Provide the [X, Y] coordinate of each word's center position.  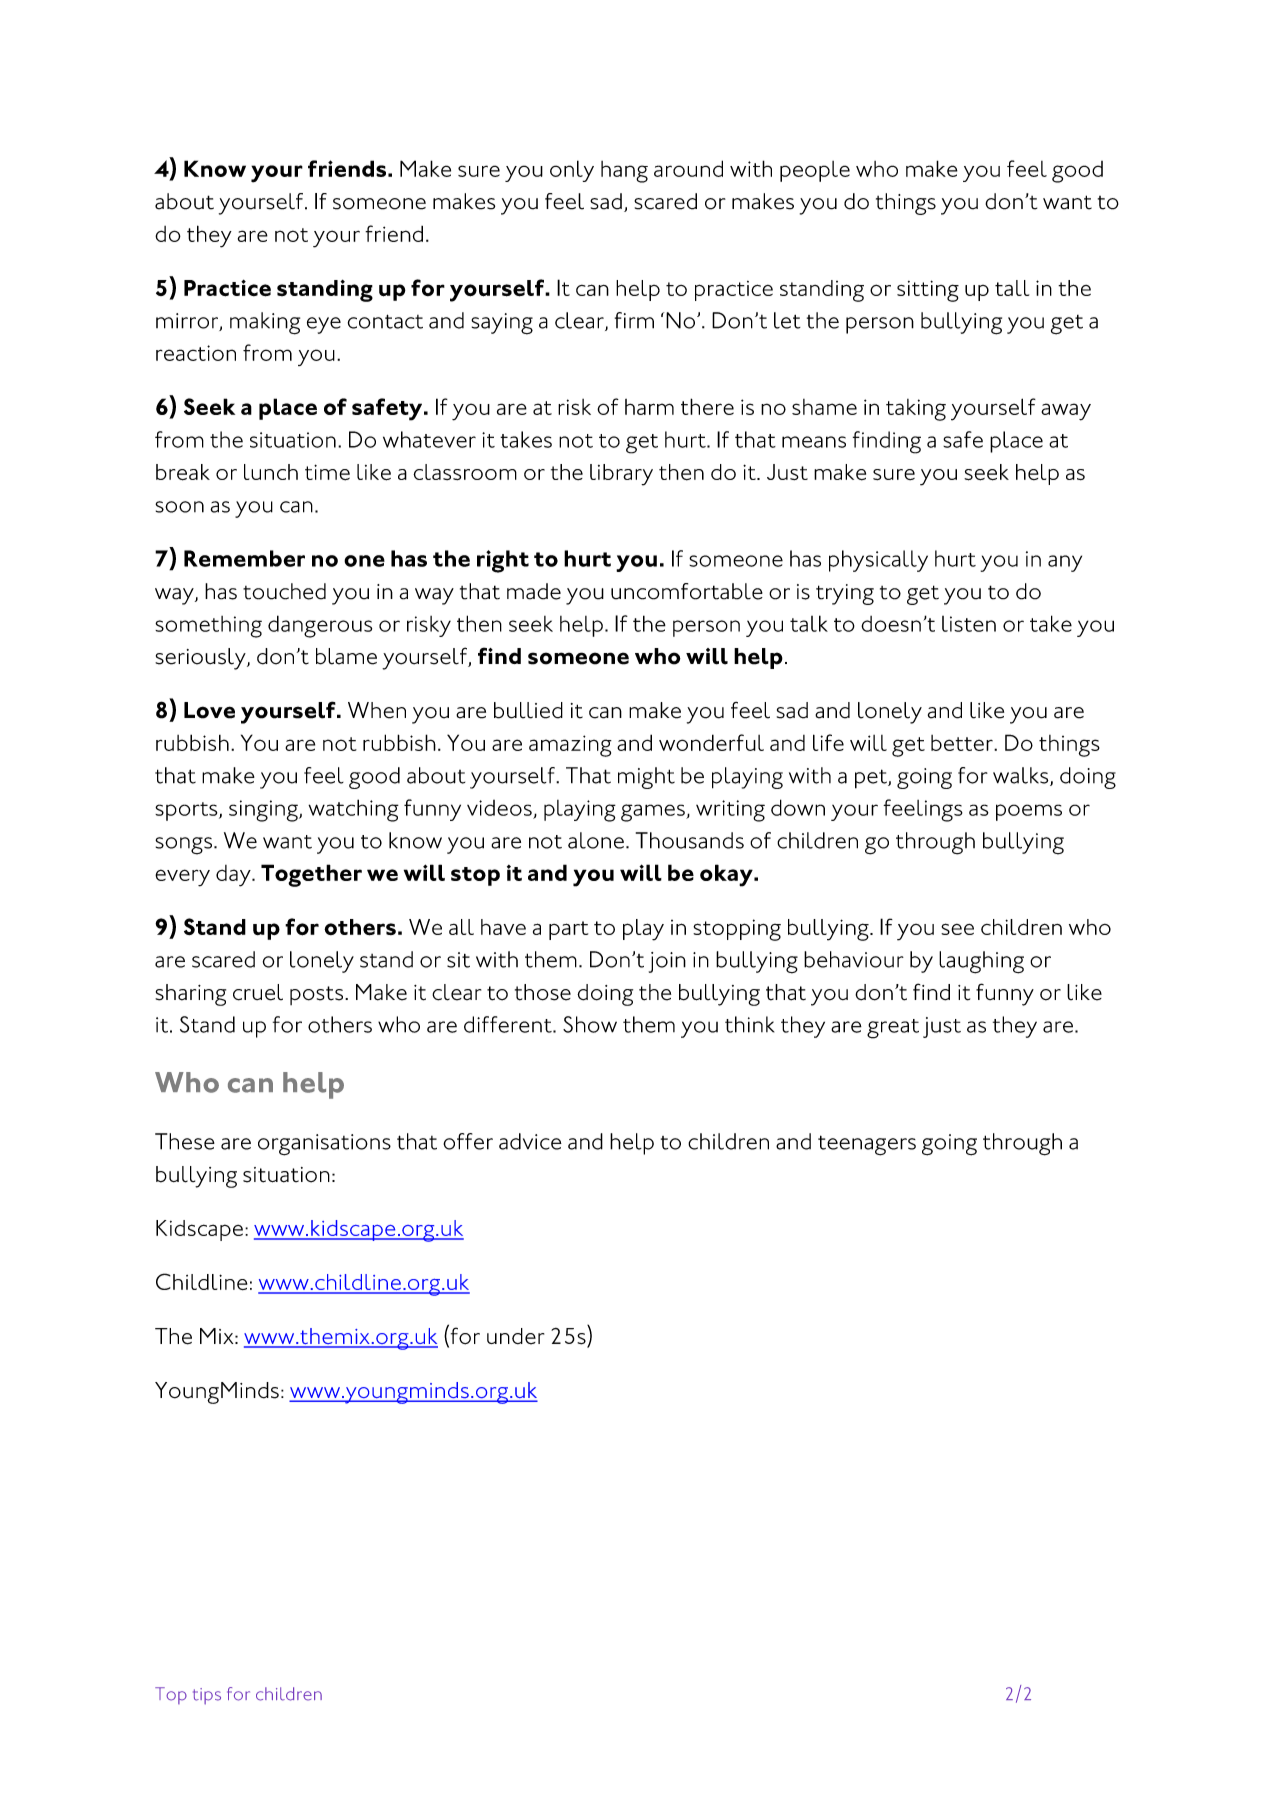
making [265, 323]
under [515, 1336]
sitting [928, 291]
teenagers [867, 1145]
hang [624, 172]
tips [207, 1696]
